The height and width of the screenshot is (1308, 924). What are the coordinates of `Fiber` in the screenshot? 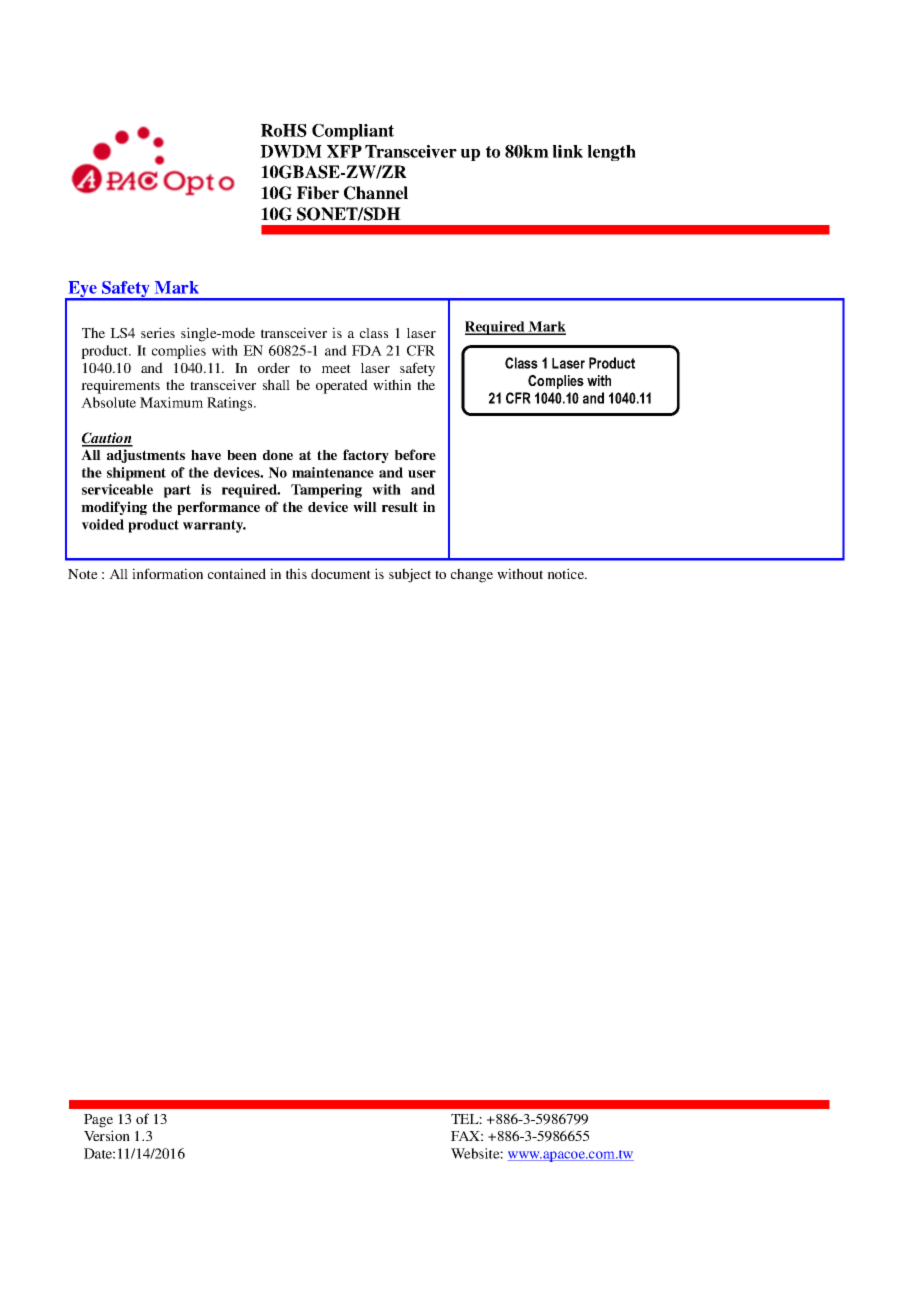 It's located at (318, 193).
